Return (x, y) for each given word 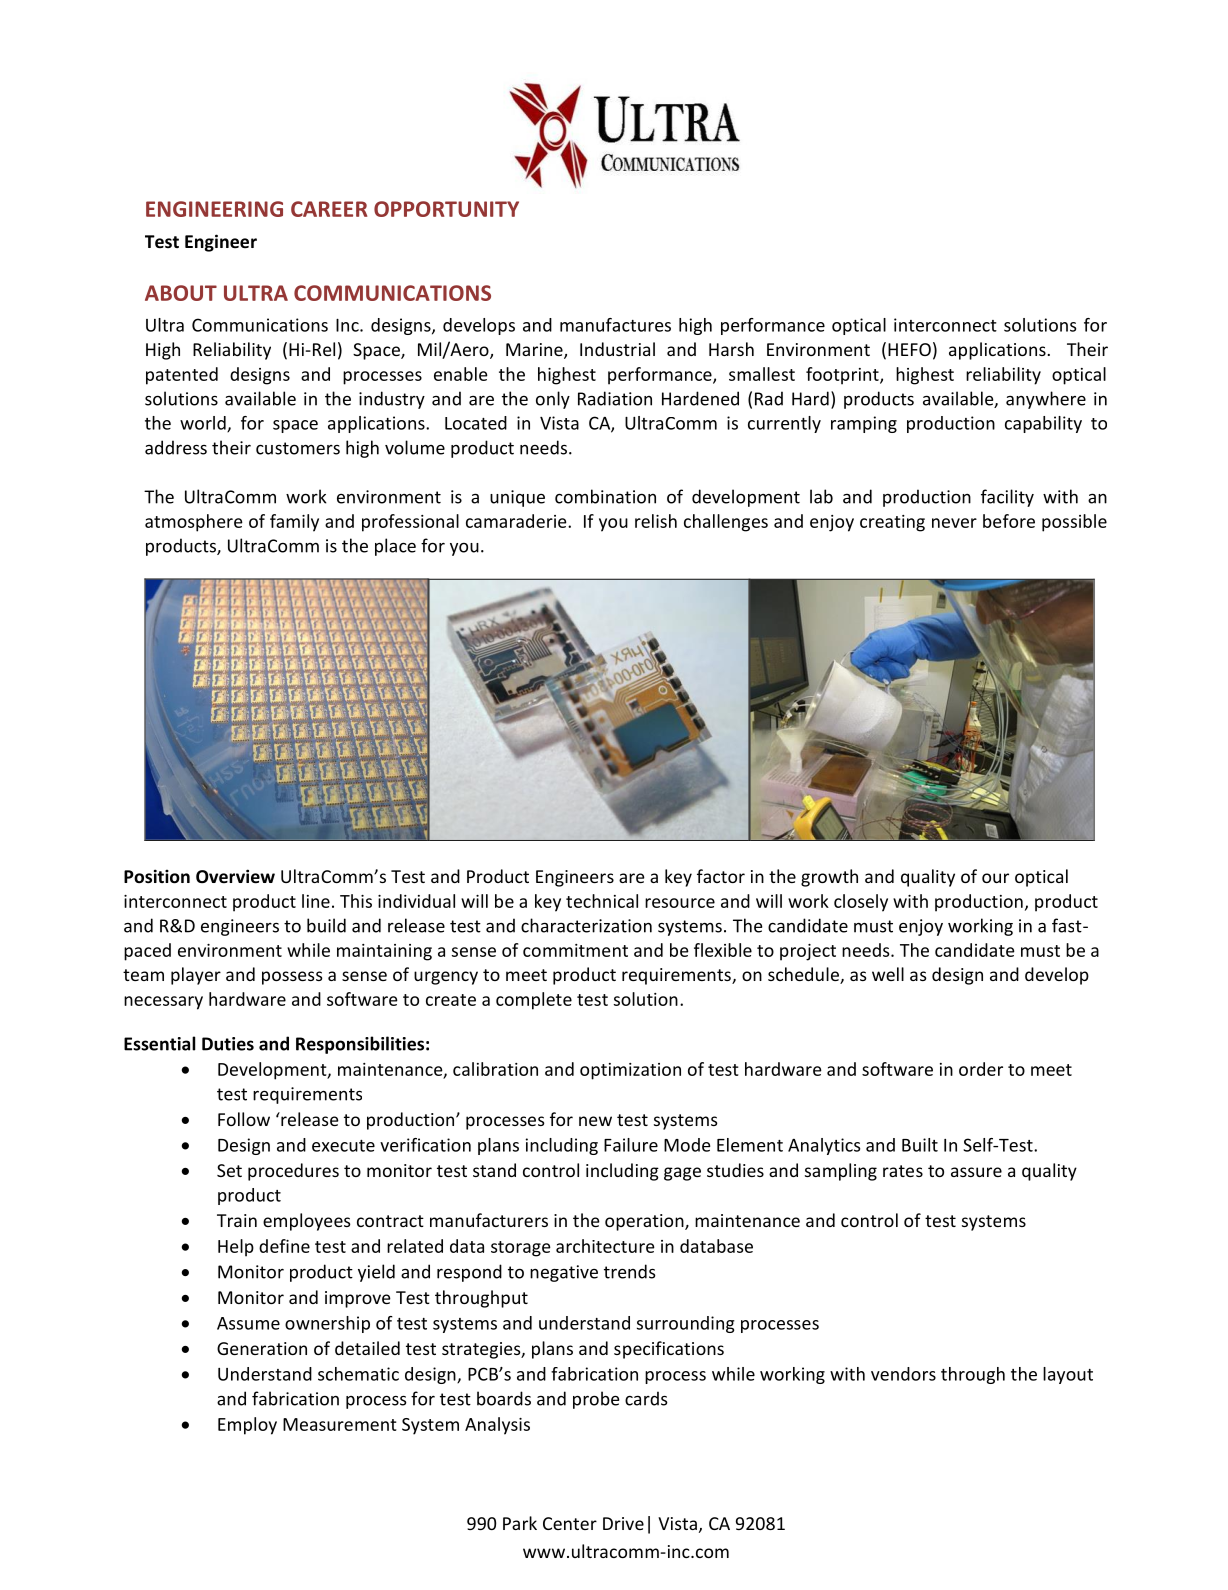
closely (861, 903)
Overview (235, 876)
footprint (843, 376)
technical (602, 901)
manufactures (615, 325)
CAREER (329, 209)
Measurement (340, 1424)
